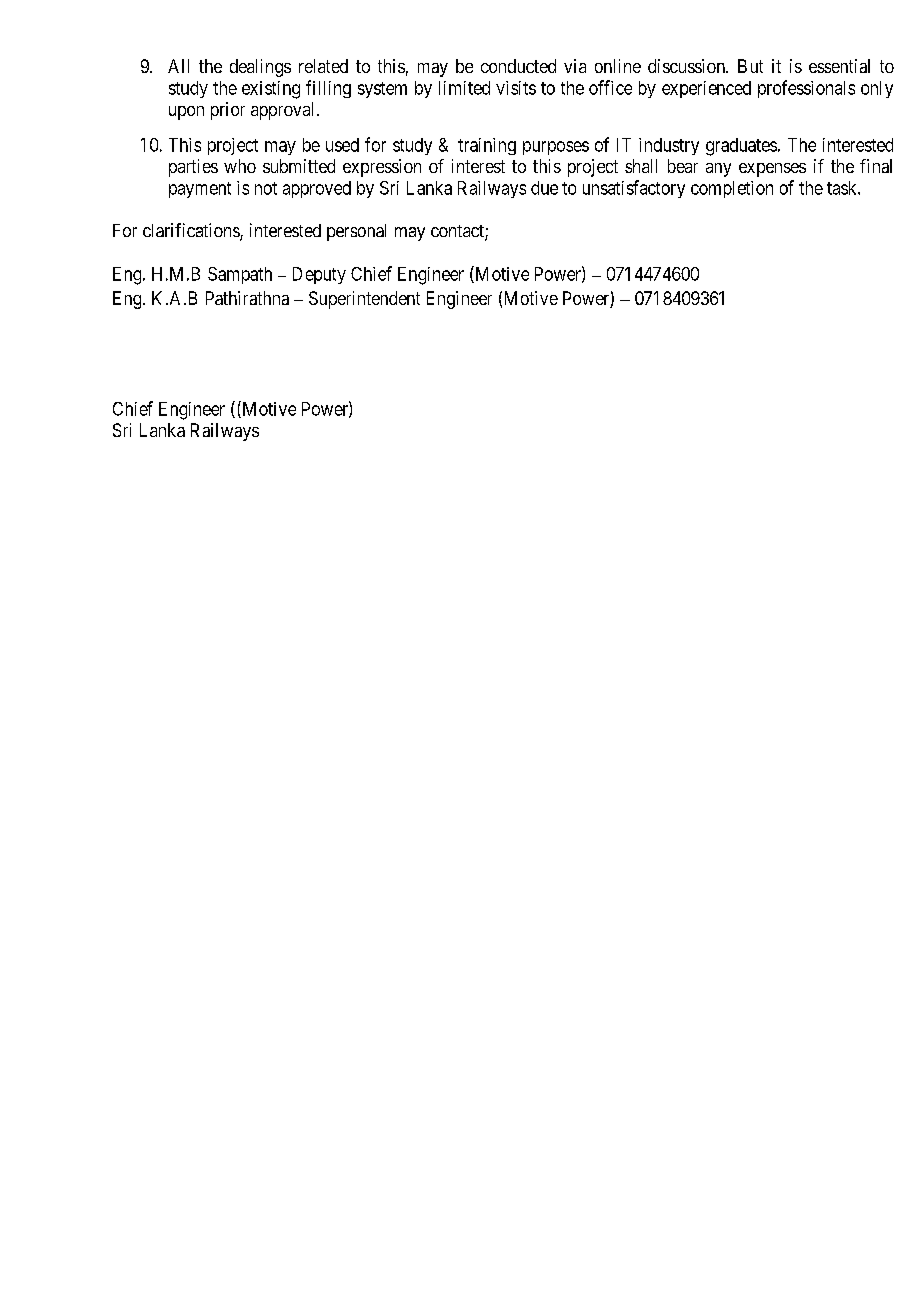  I want to click on clarifications, so click(192, 231).
